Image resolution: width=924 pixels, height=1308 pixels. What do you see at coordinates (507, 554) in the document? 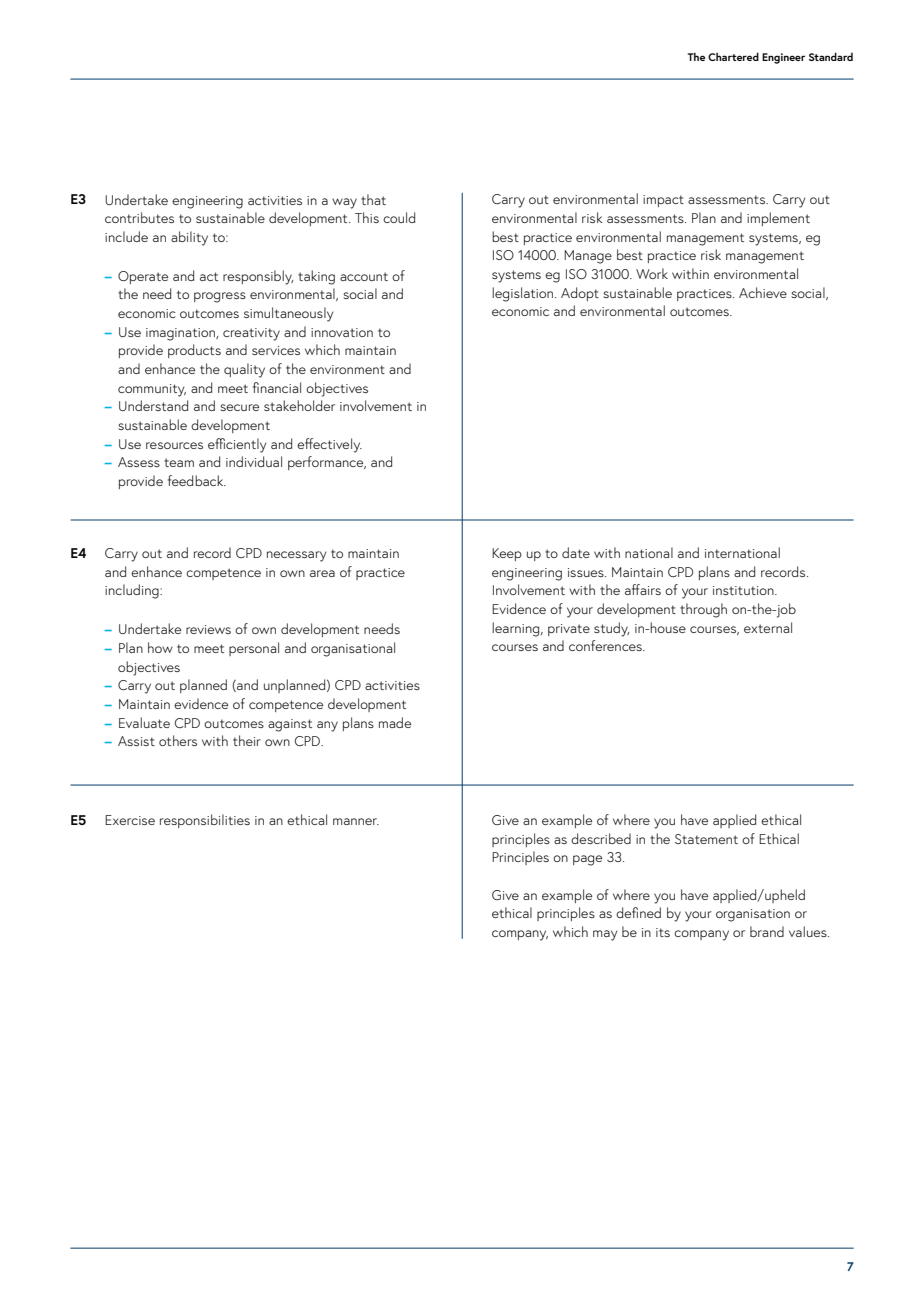
I see `Keep` at bounding box center [507, 554].
